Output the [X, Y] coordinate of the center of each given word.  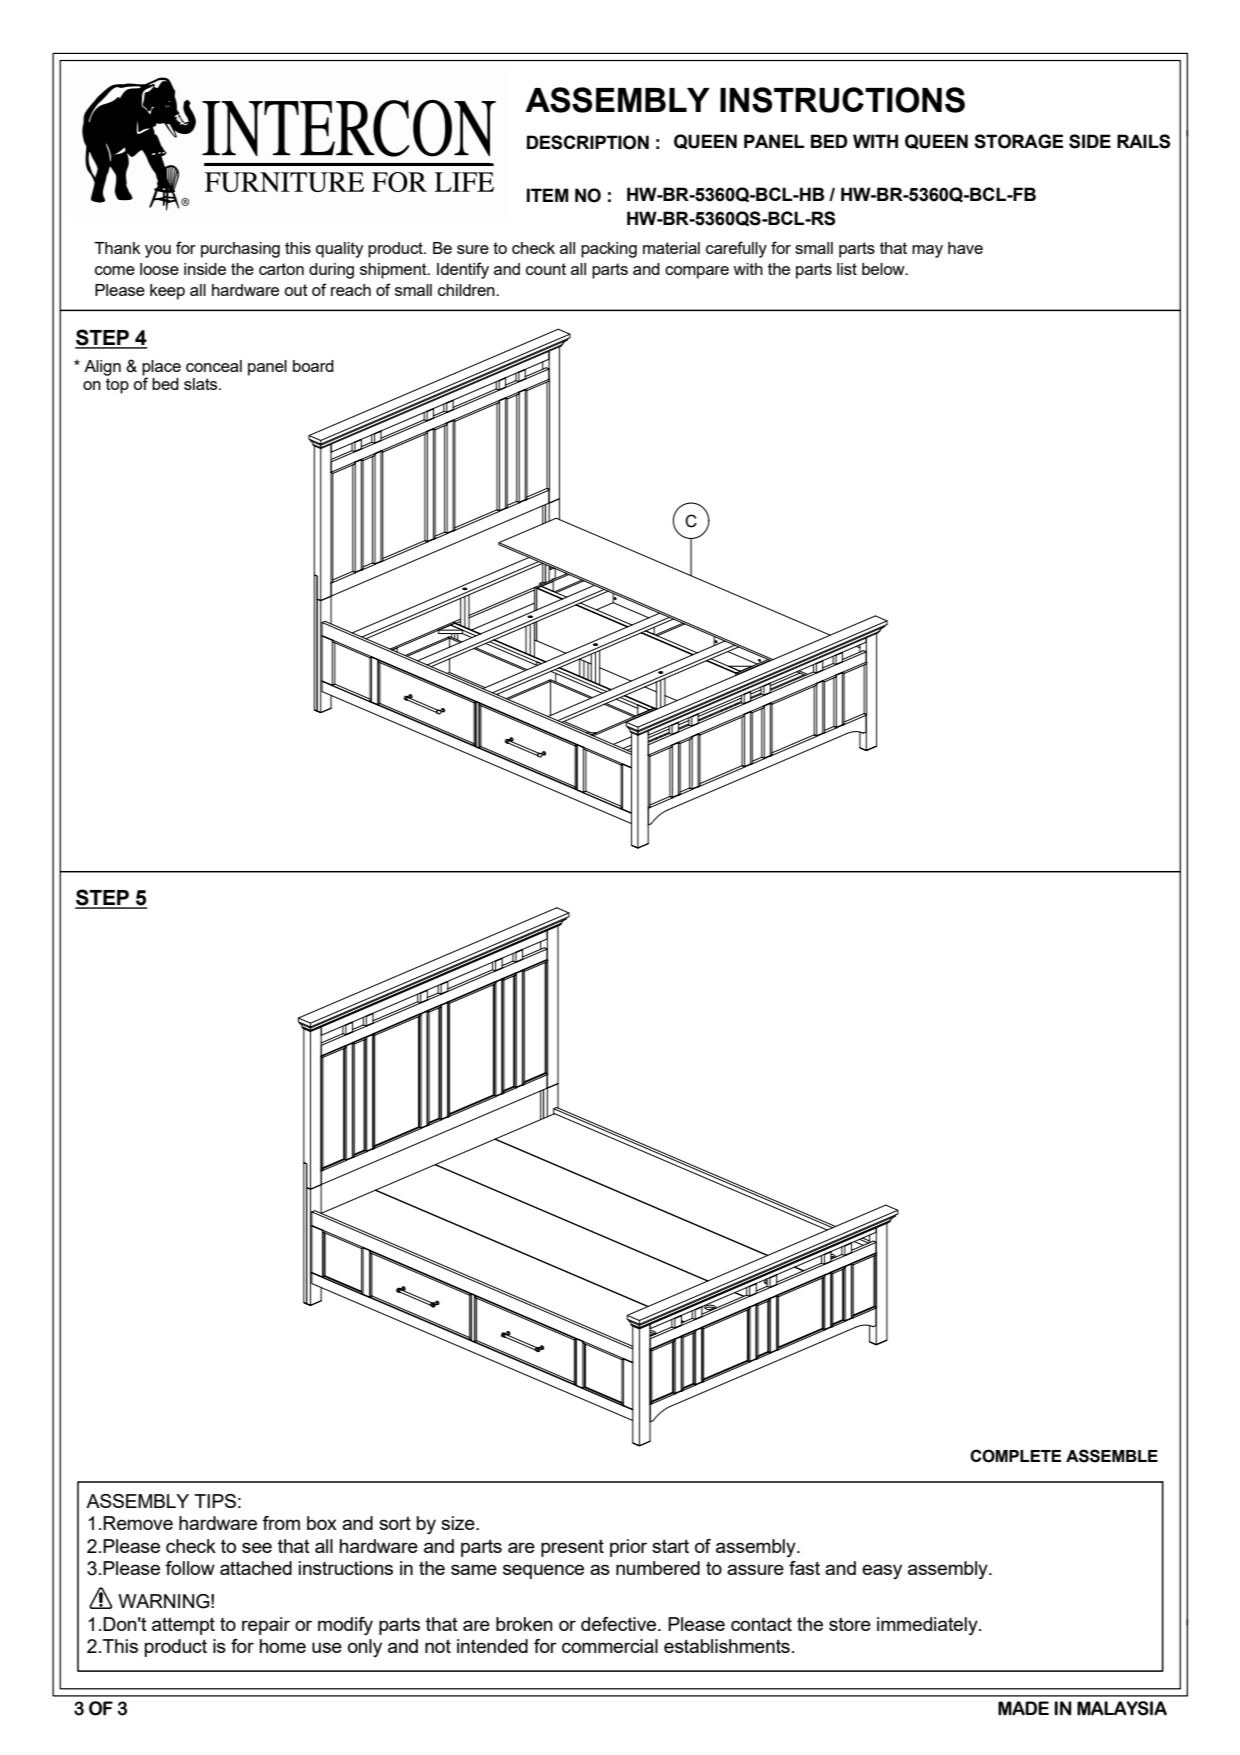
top [117, 386]
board [313, 366]
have [965, 248]
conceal [214, 366]
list [847, 269]
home [283, 1646]
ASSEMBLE [1112, 1456]
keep [167, 292]
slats [202, 384]
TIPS [215, 1501]
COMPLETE [1015, 1456]
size [459, 1523]
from [281, 1523]
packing [609, 250]
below [884, 269]
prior [628, 1548]
